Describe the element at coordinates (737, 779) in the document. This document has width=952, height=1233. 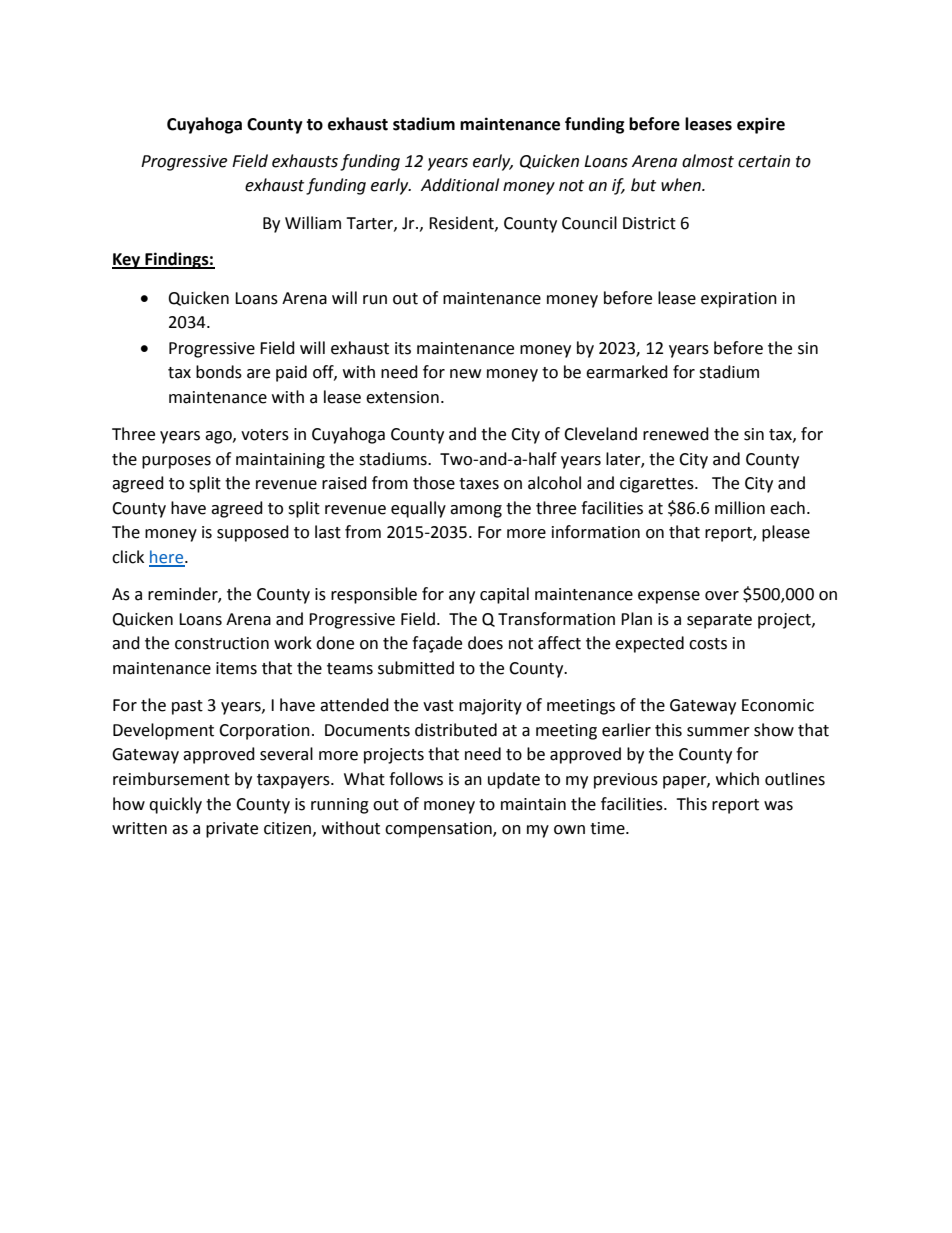
I see `which` at that location.
